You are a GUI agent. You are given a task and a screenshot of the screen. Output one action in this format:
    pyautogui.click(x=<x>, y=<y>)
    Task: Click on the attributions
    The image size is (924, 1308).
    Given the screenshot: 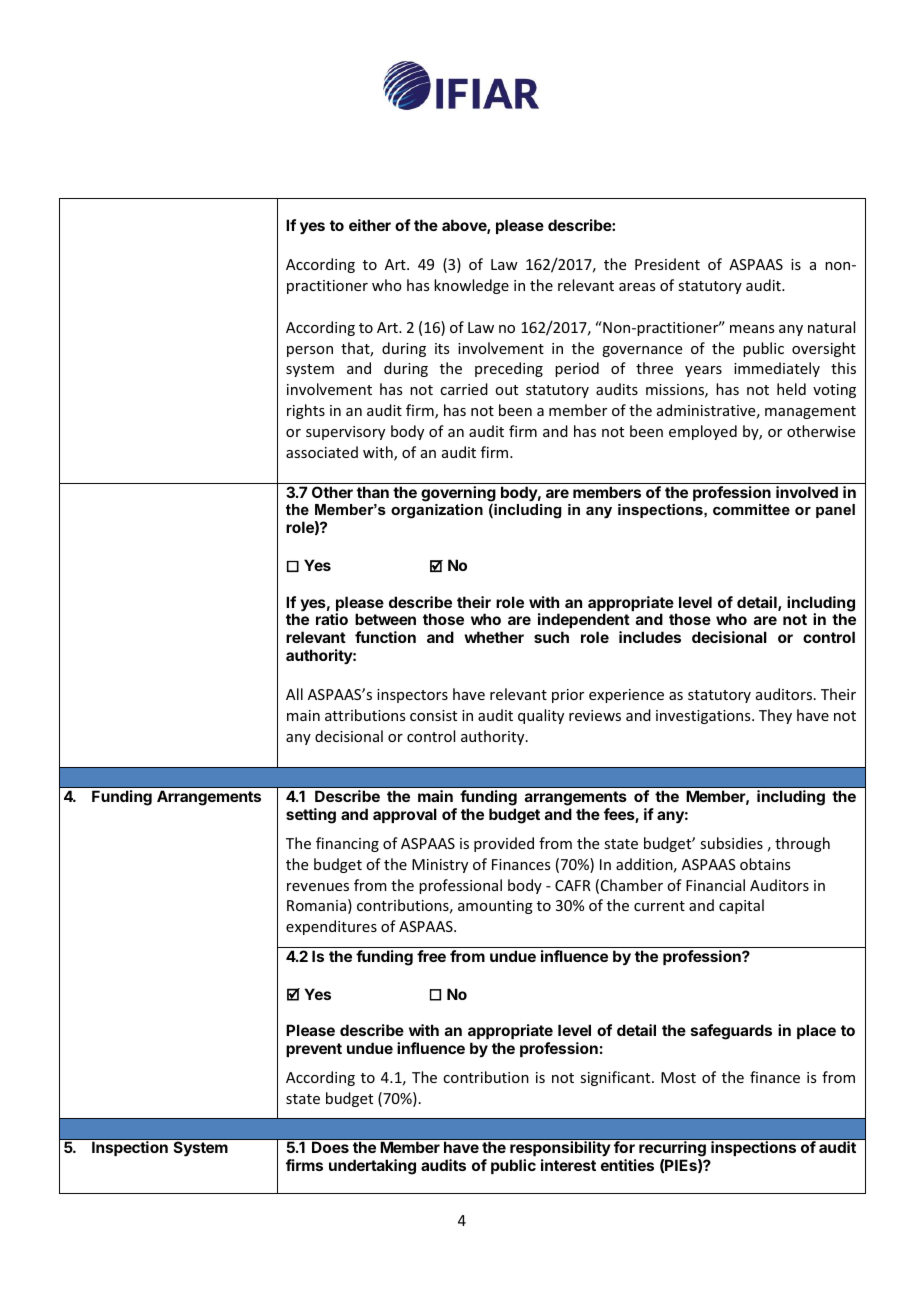 What is the action you would take?
    pyautogui.click(x=365, y=715)
